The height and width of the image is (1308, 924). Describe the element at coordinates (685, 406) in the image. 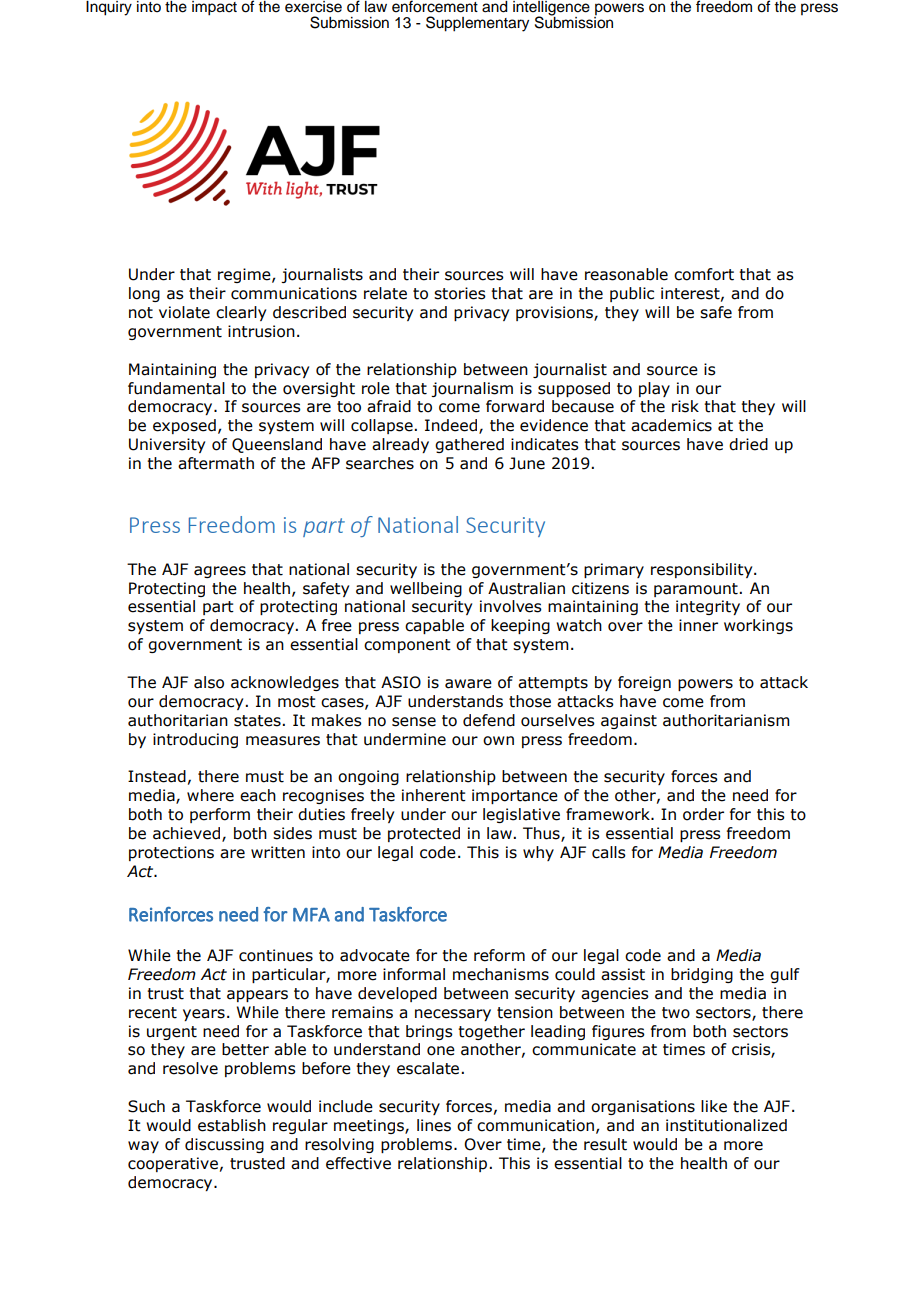

I see `risk` at that location.
